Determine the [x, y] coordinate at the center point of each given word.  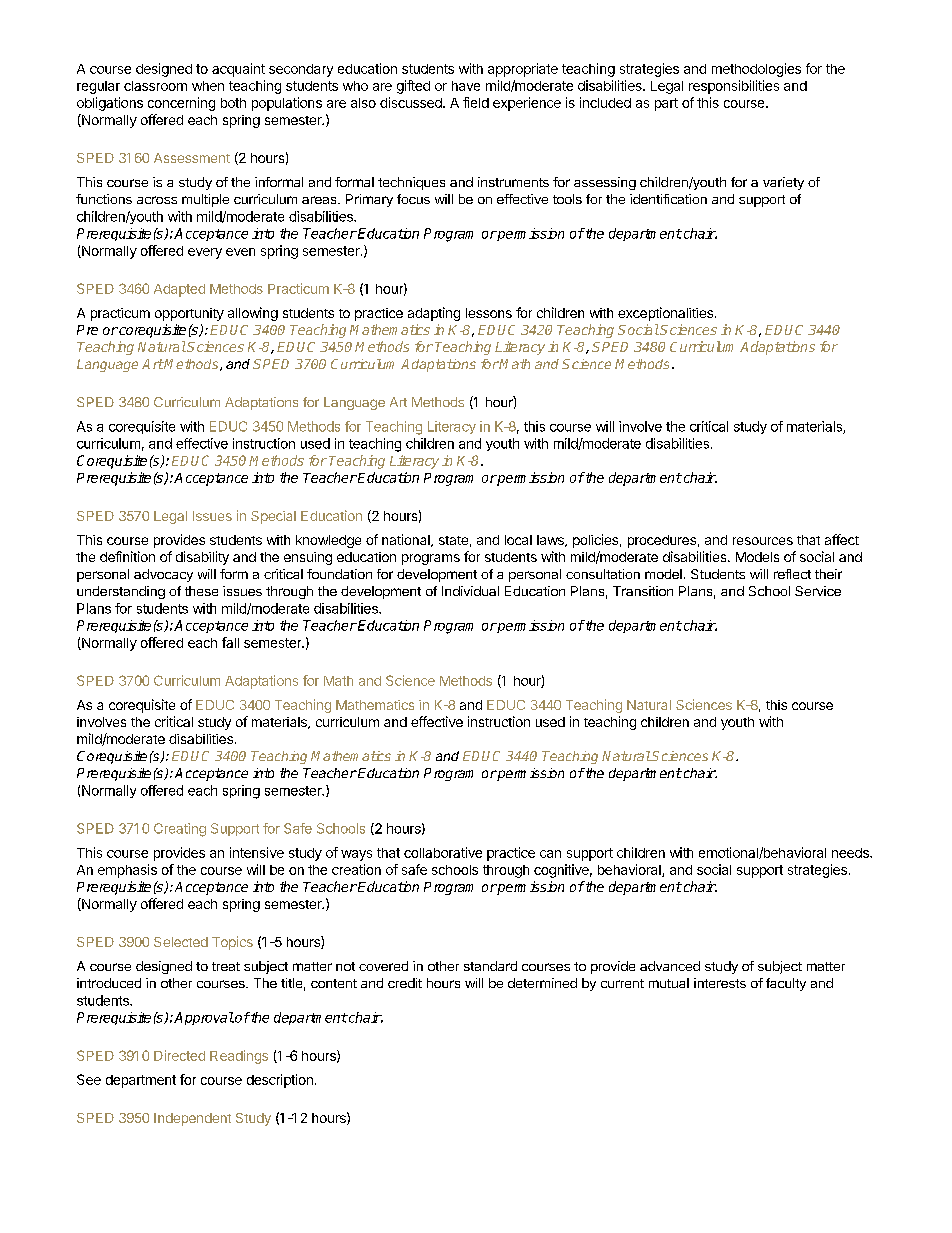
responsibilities [734, 87]
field [476, 102]
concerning [181, 104]
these [201, 591]
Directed [179, 1055]
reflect [792, 574]
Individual [470, 591]
